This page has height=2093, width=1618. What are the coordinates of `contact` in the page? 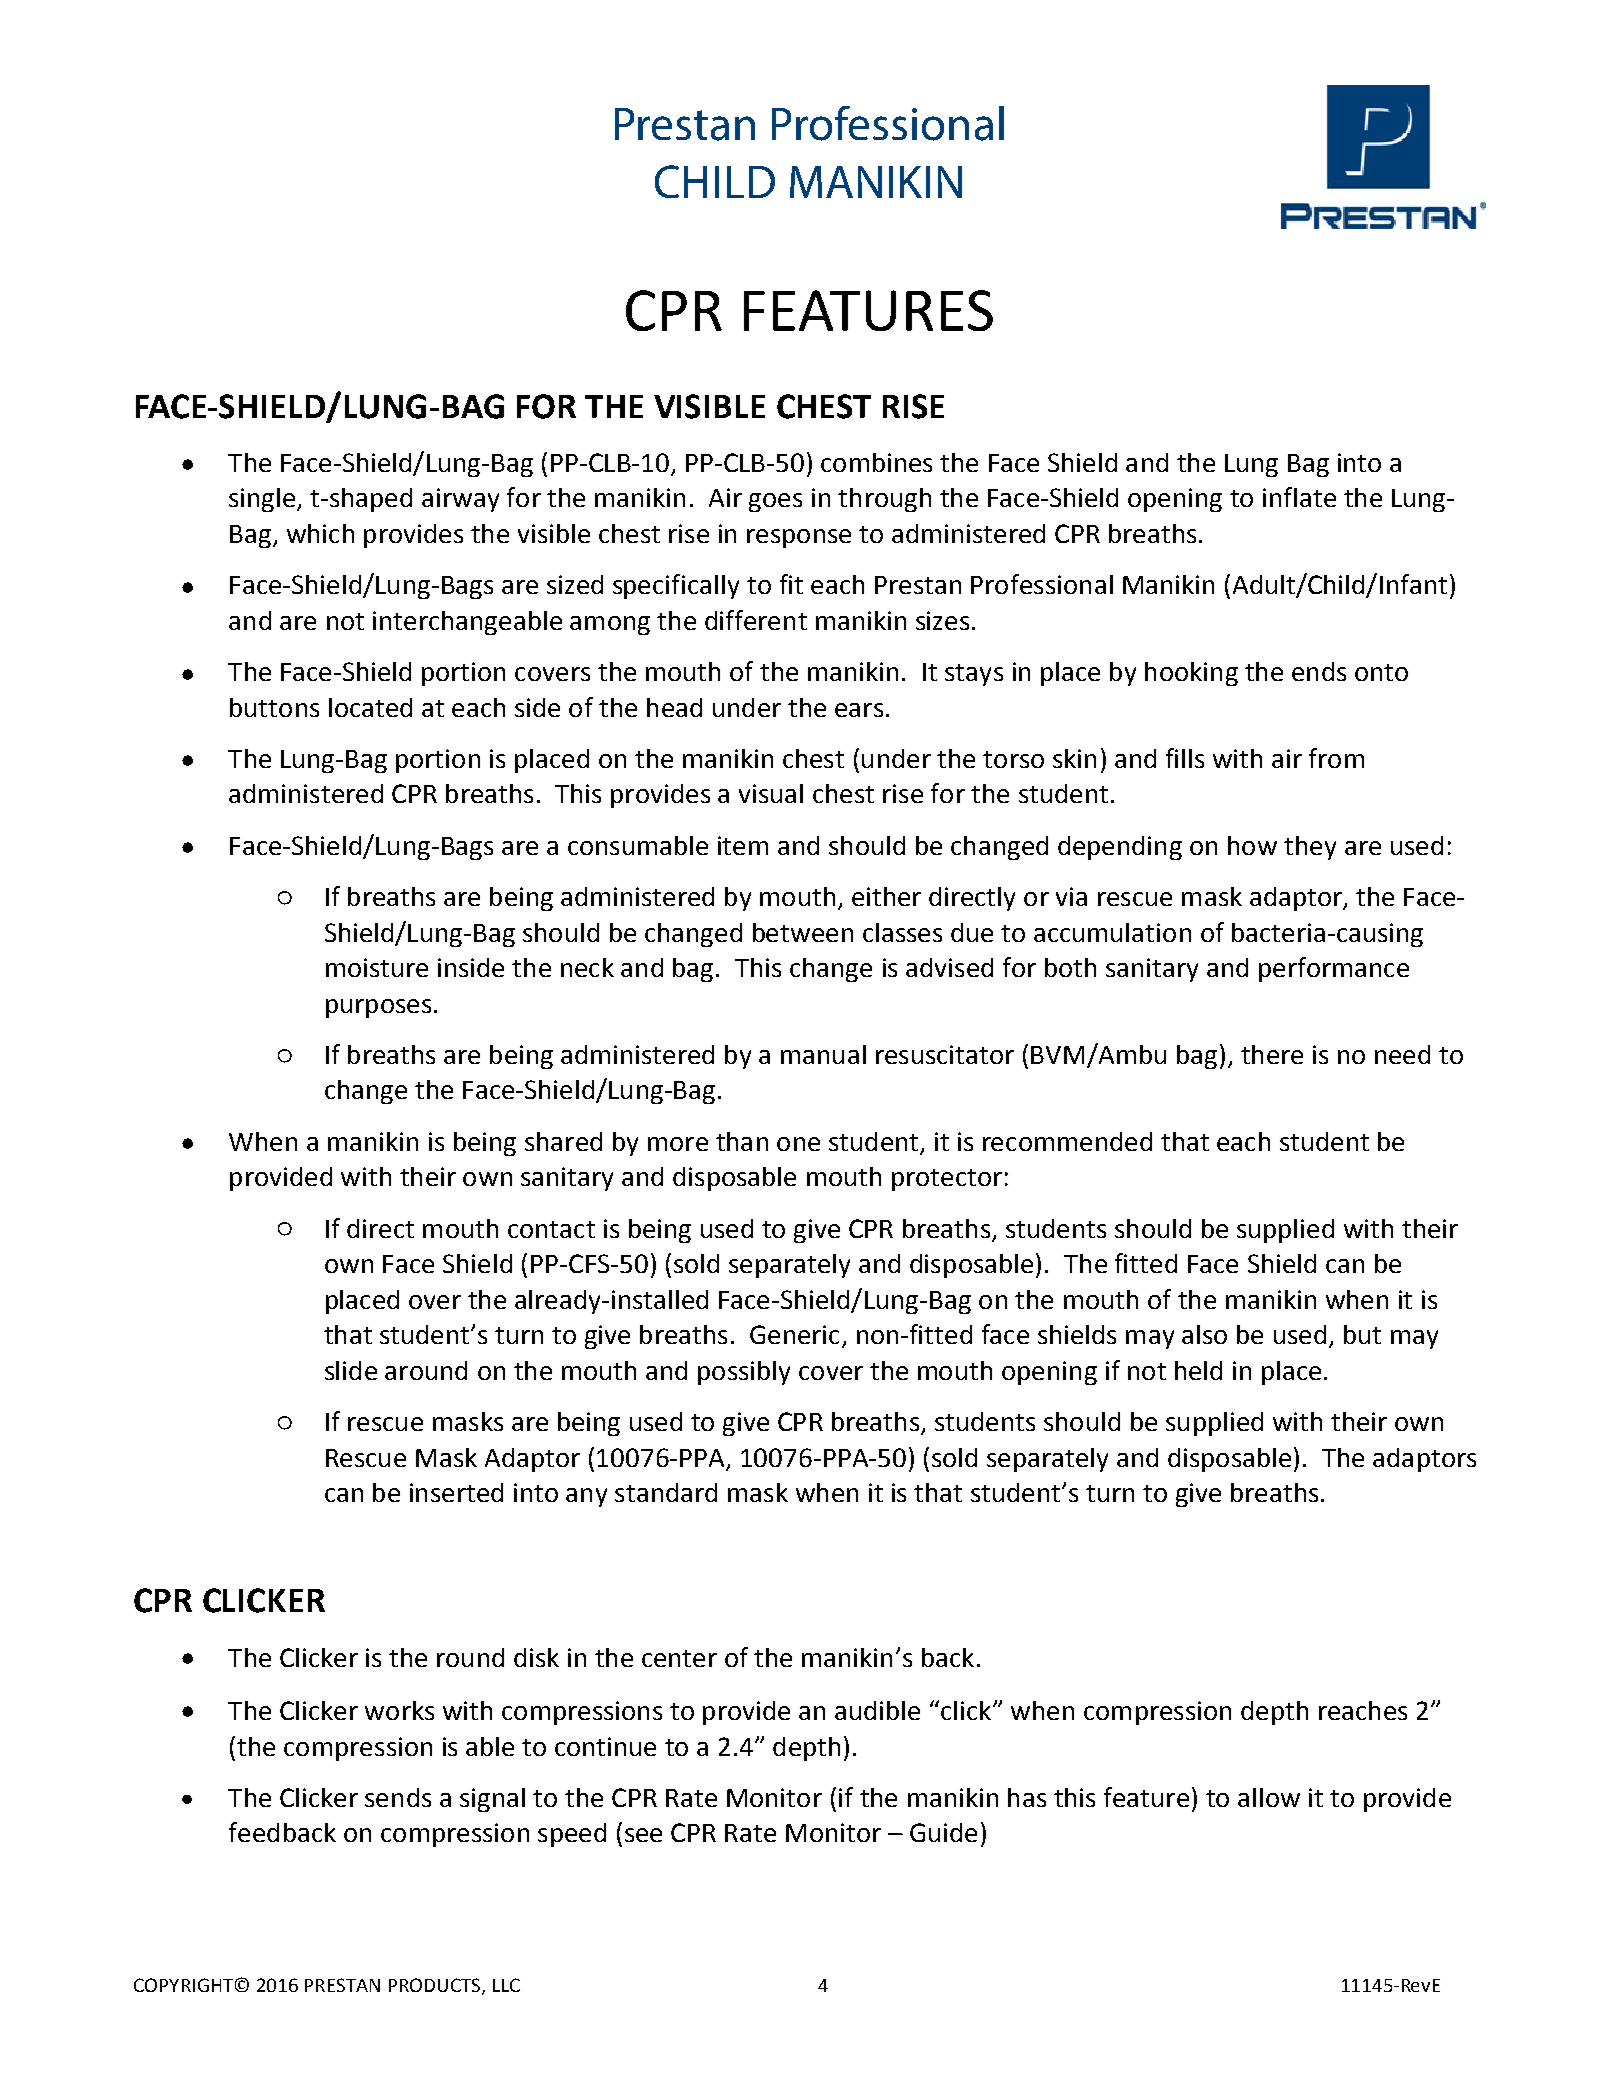 It's located at (551, 1229).
